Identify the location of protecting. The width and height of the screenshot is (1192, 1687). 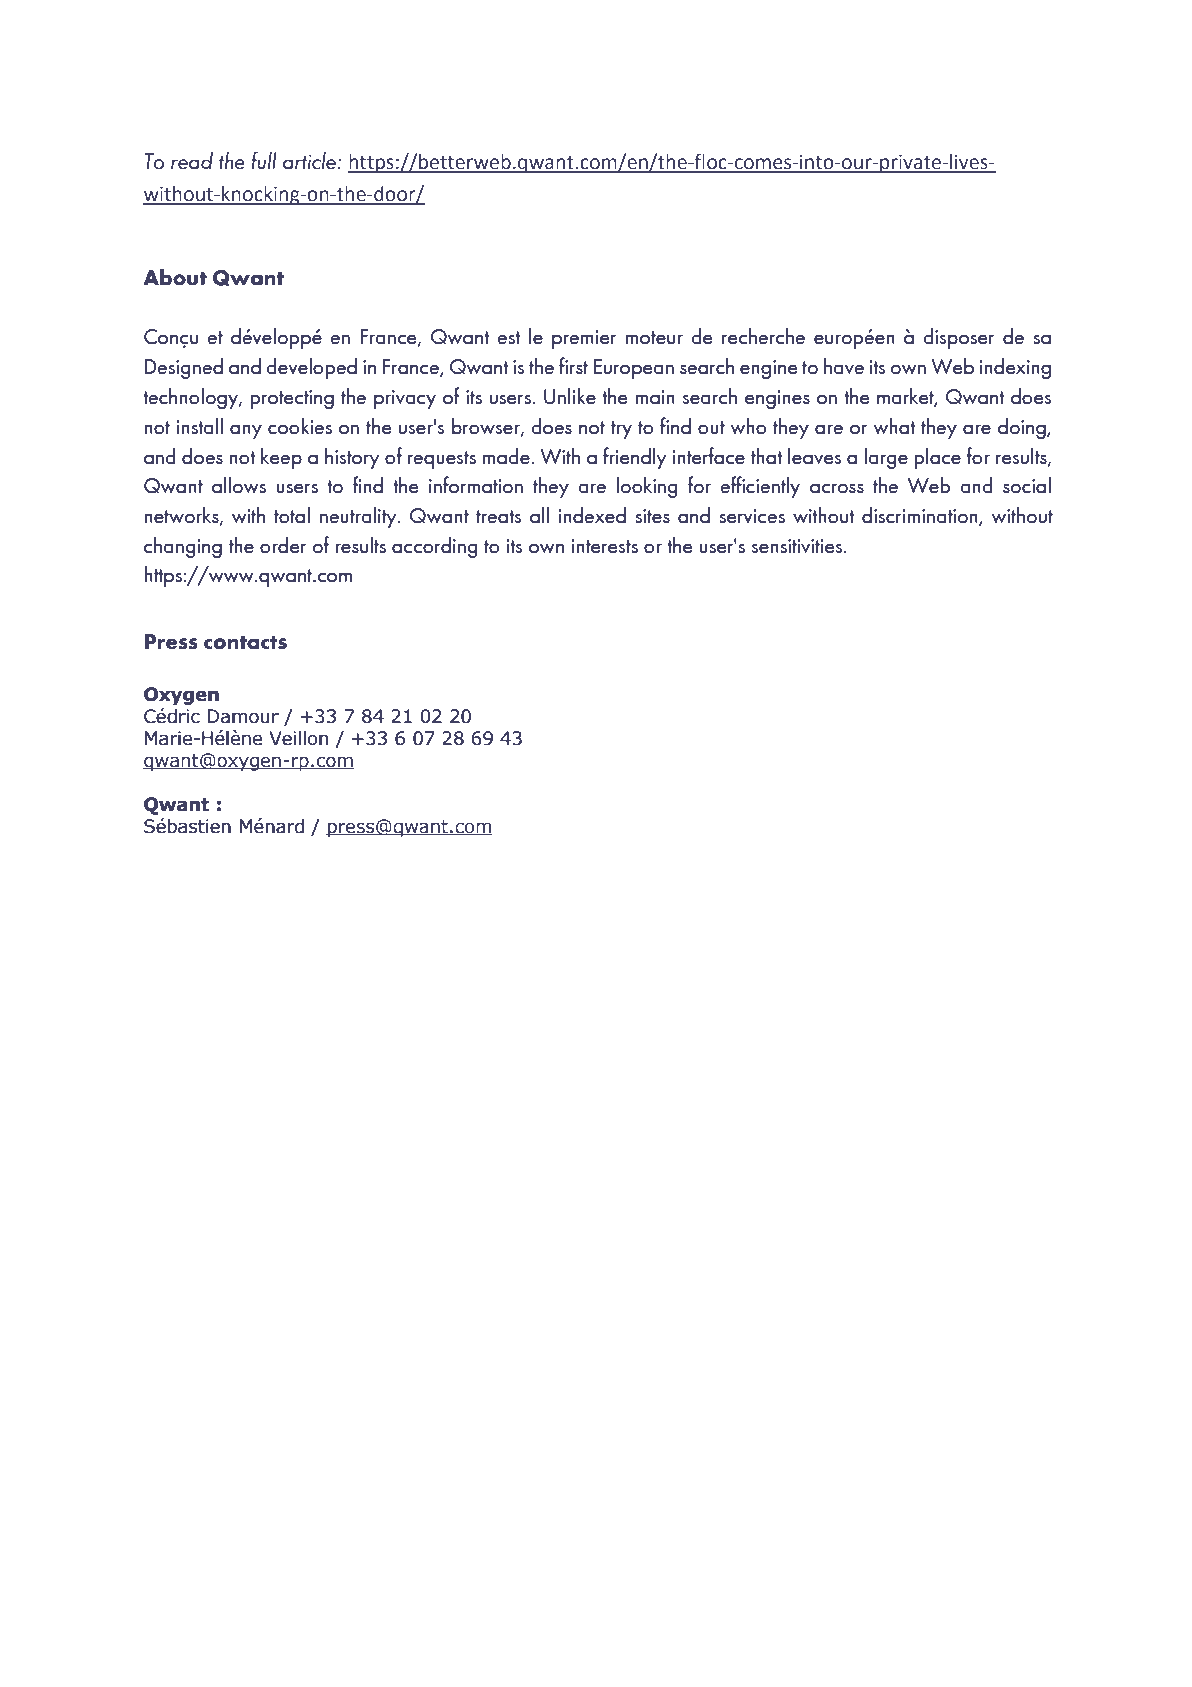
(292, 399).
